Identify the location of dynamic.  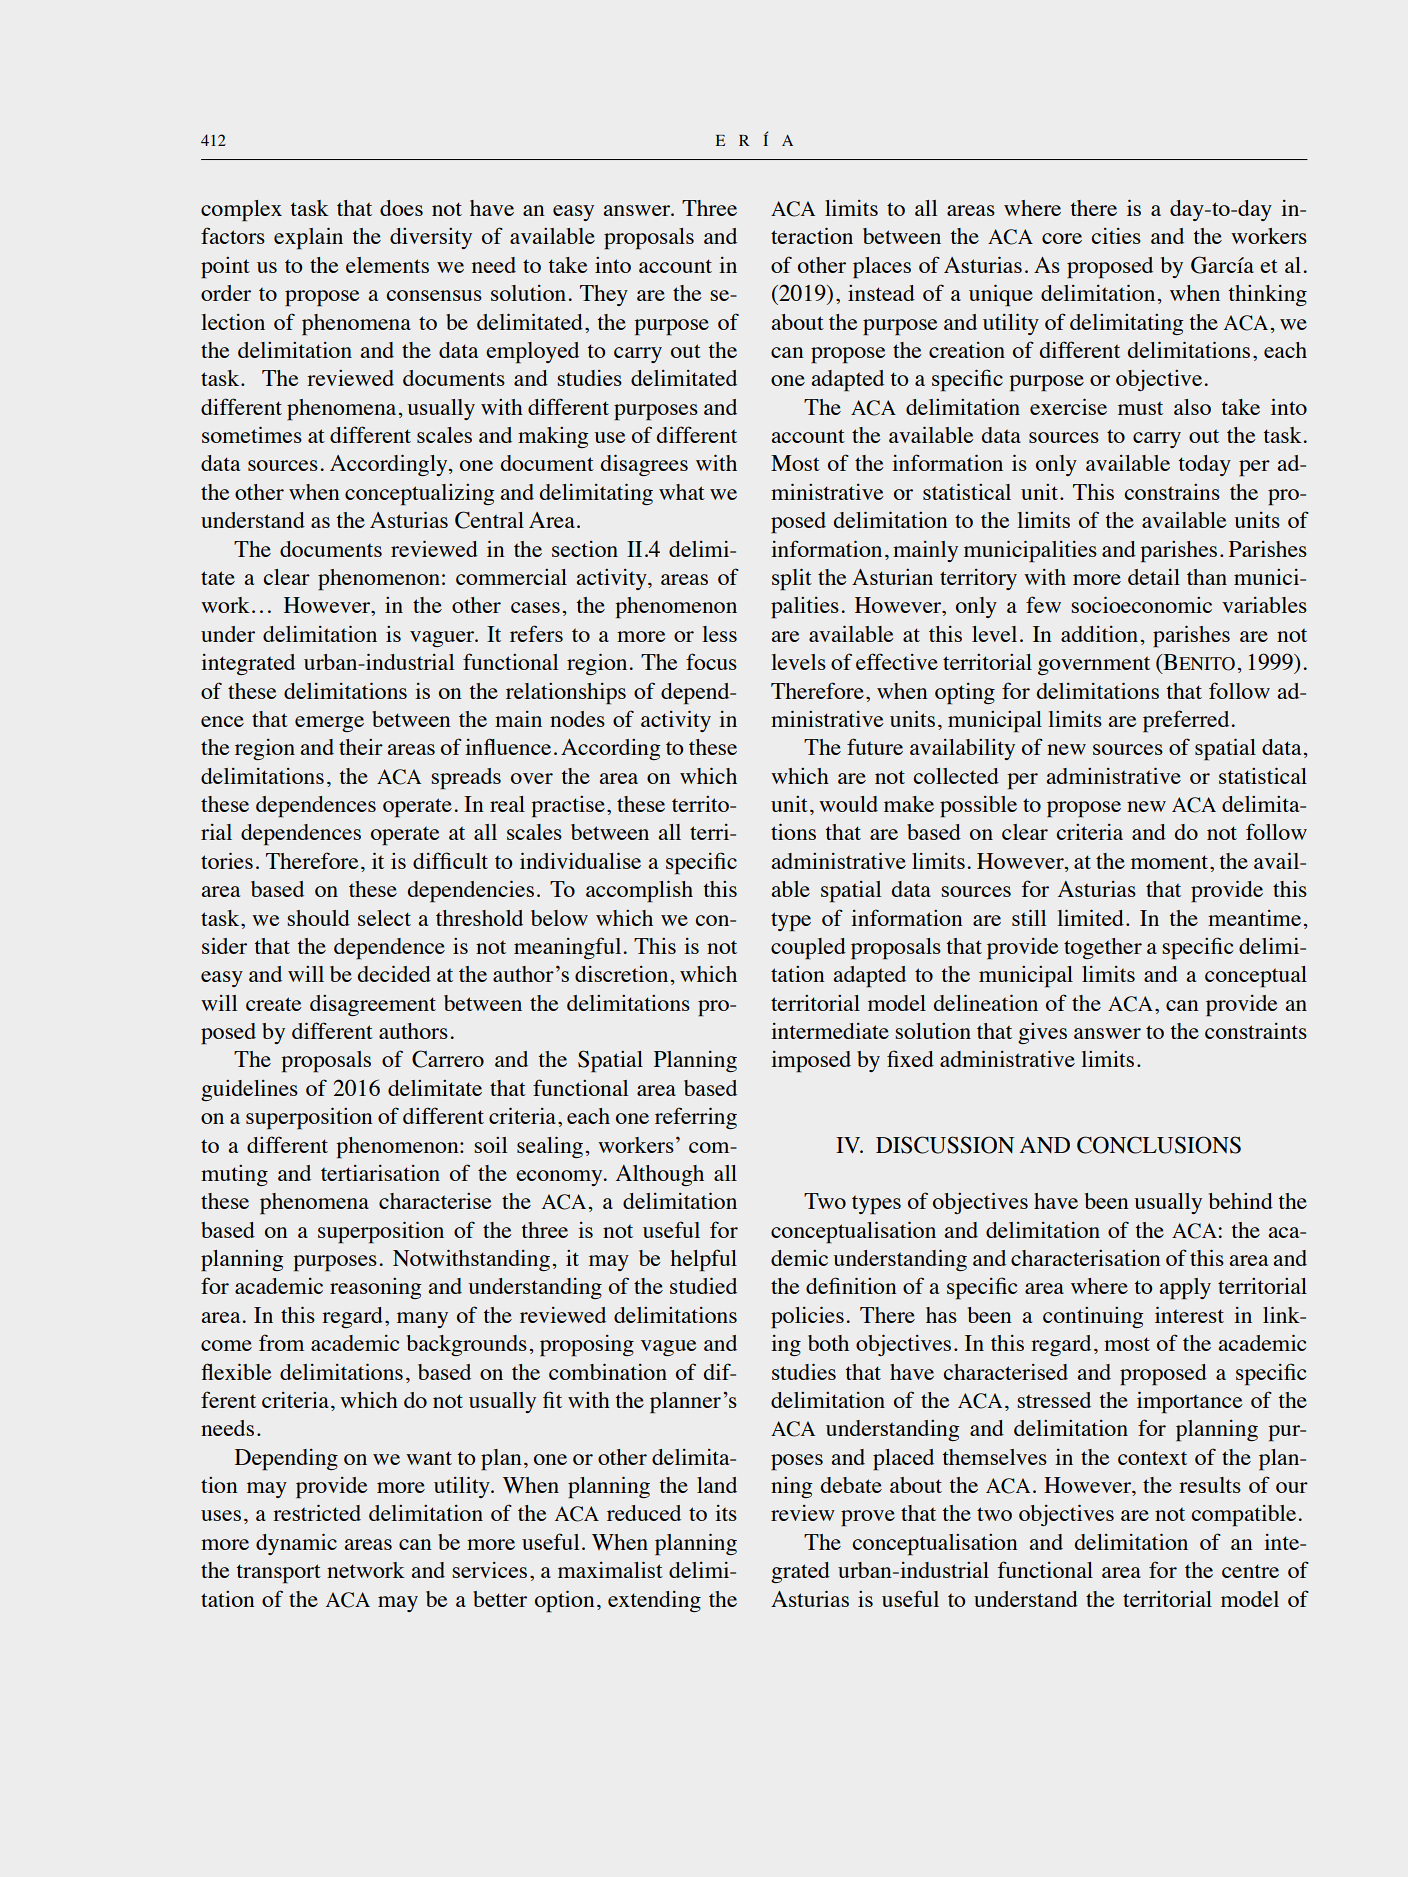
(296, 1544).
